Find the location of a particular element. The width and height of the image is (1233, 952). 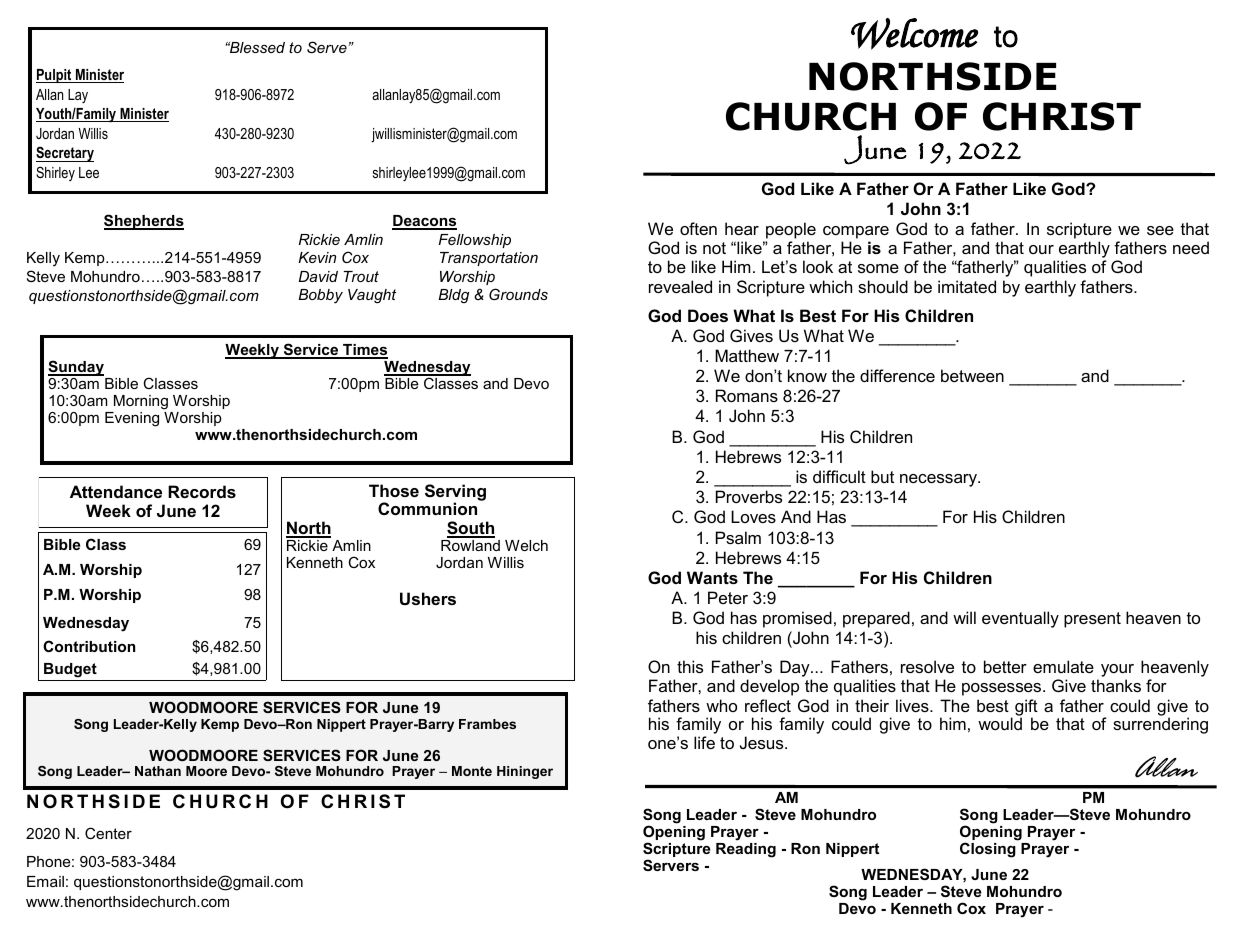

see is located at coordinates (1160, 230).
